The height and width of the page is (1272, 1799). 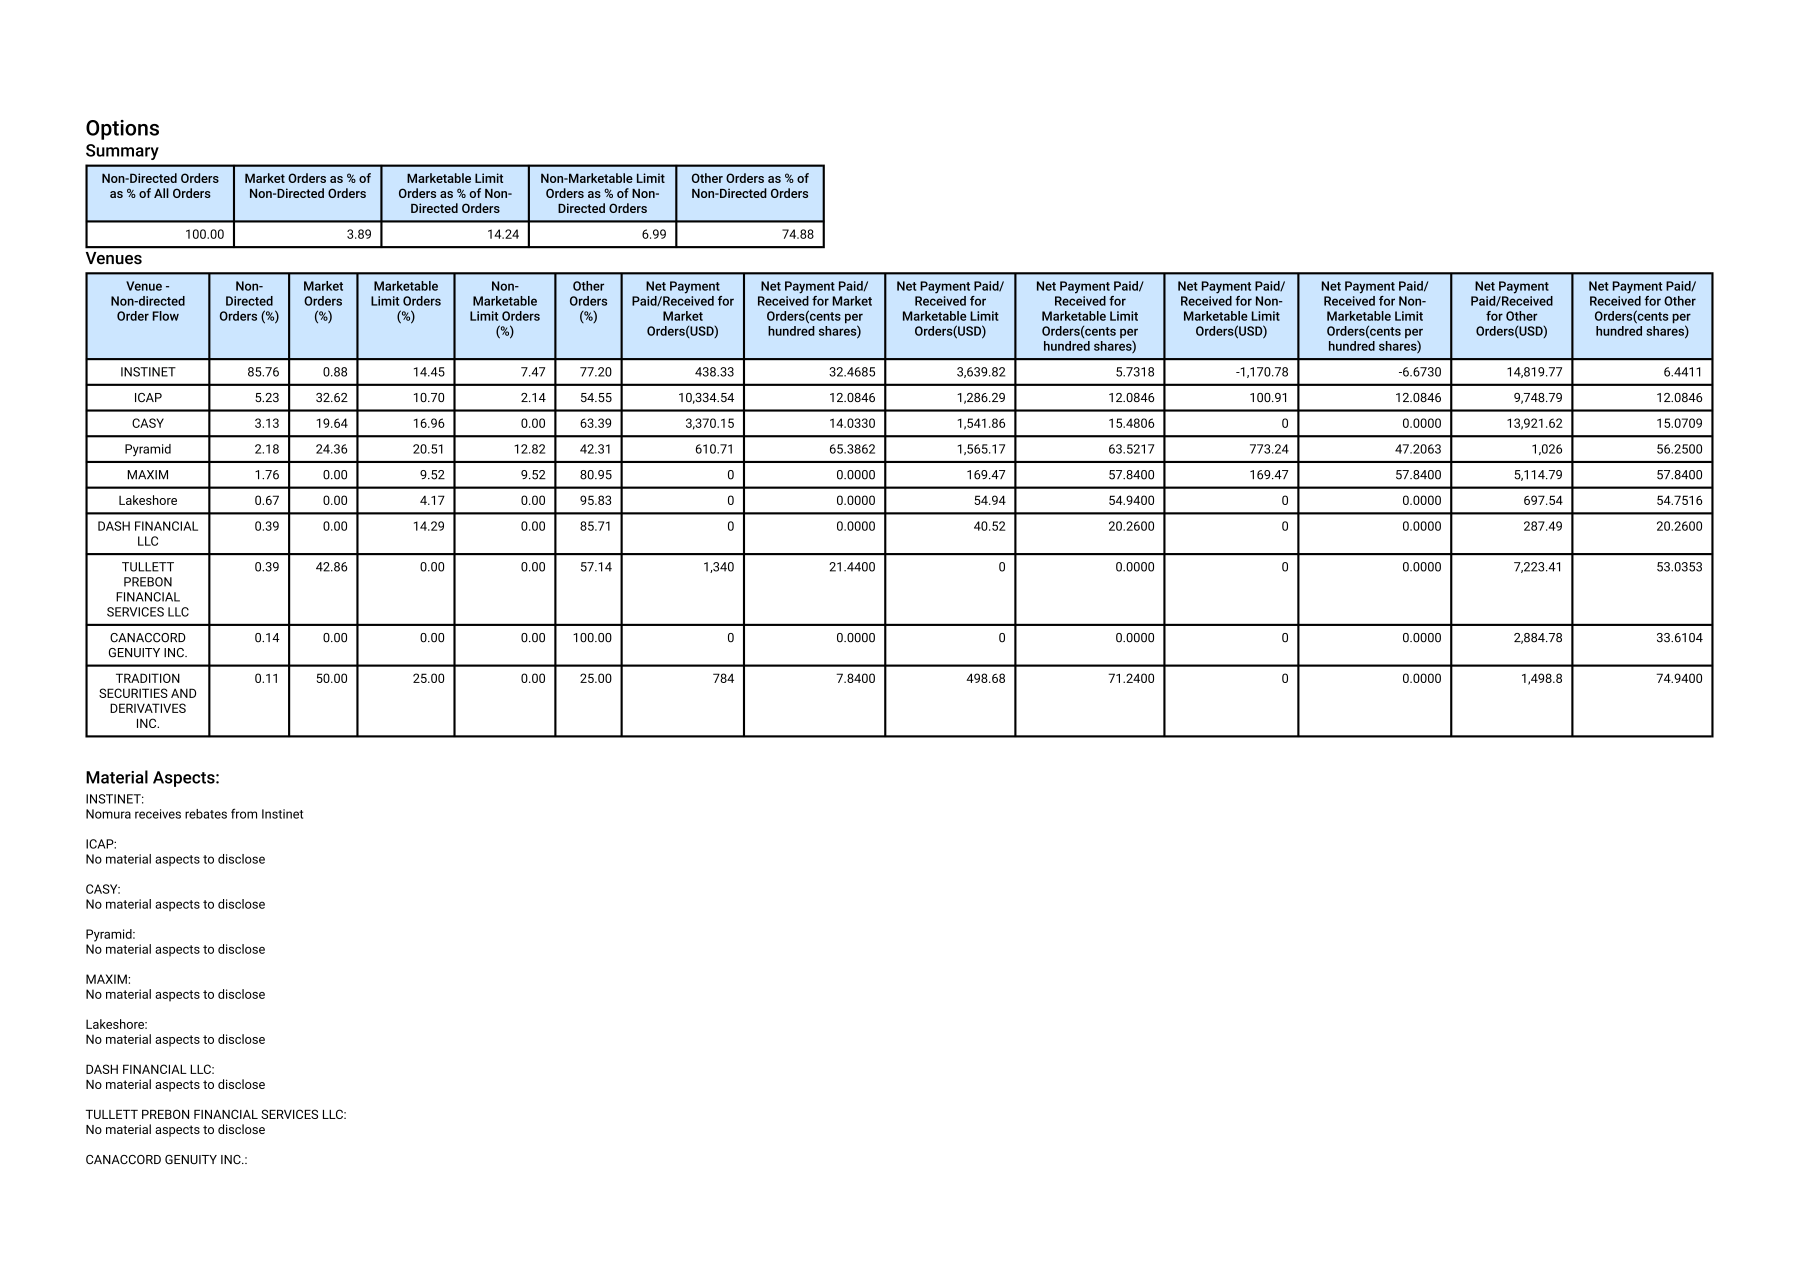 I want to click on Options, so click(x=122, y=130).
